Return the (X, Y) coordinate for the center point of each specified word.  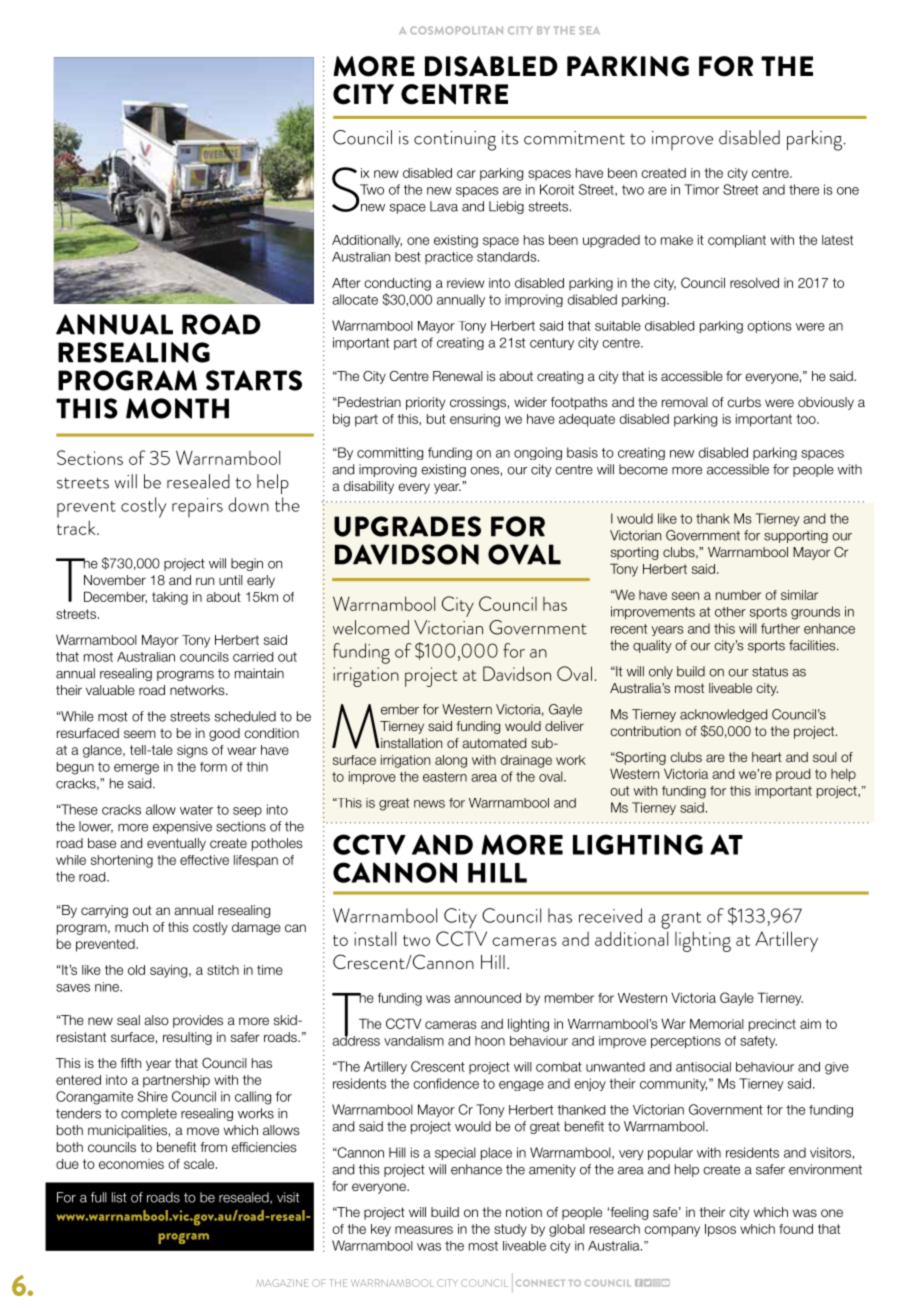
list (119, 1197)
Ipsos (720, 1230)
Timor (701, 189)
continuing (455, 141)
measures (424, 1230)
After (346, 283)
